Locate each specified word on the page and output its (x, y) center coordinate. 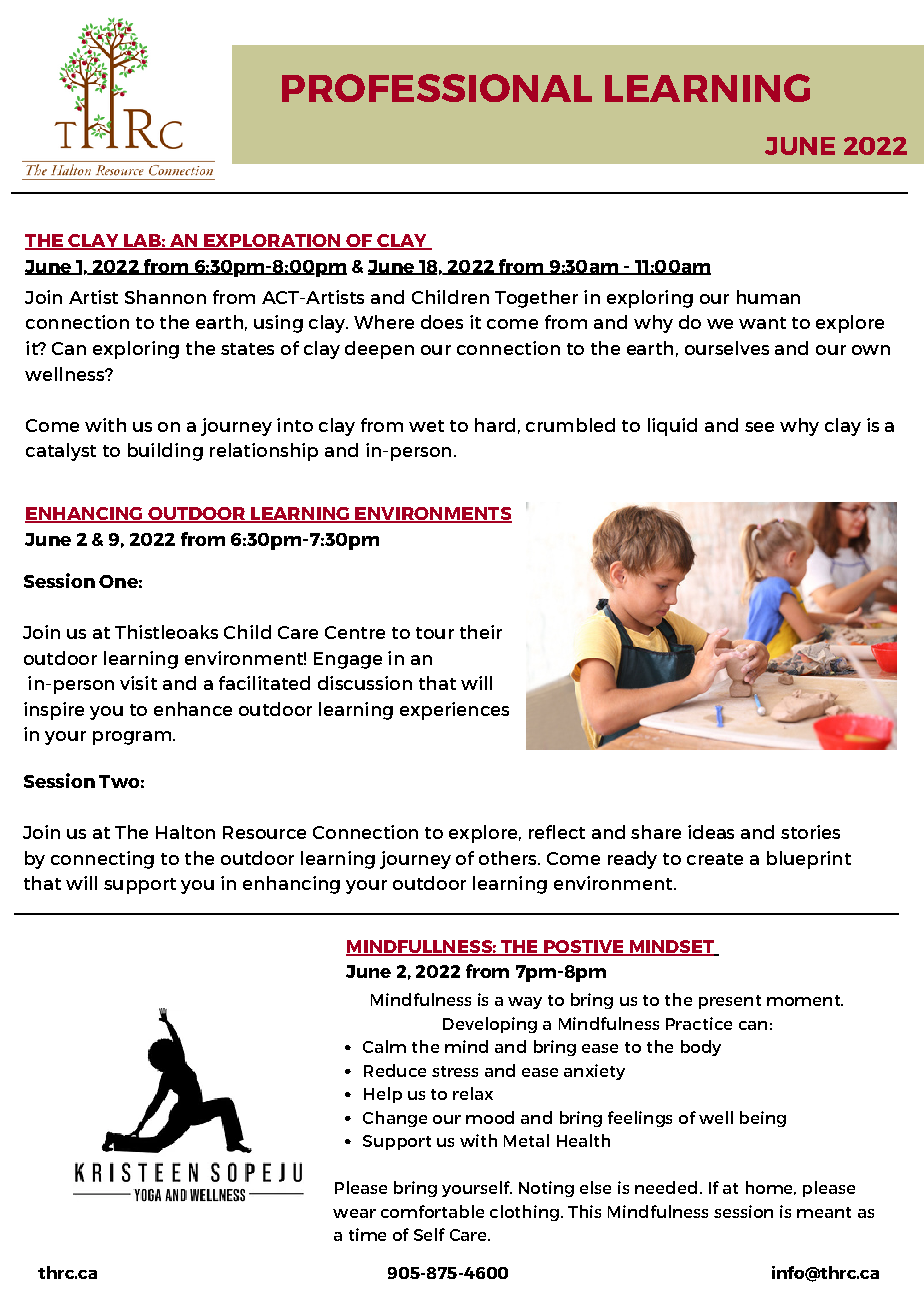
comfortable (432, 1211)
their (481, 632)
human (768, 297)
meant (824, 1212)
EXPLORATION (272, 242)
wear (354, 1213)
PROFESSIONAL (437, 88)
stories (810, 832)
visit (138, 683)
